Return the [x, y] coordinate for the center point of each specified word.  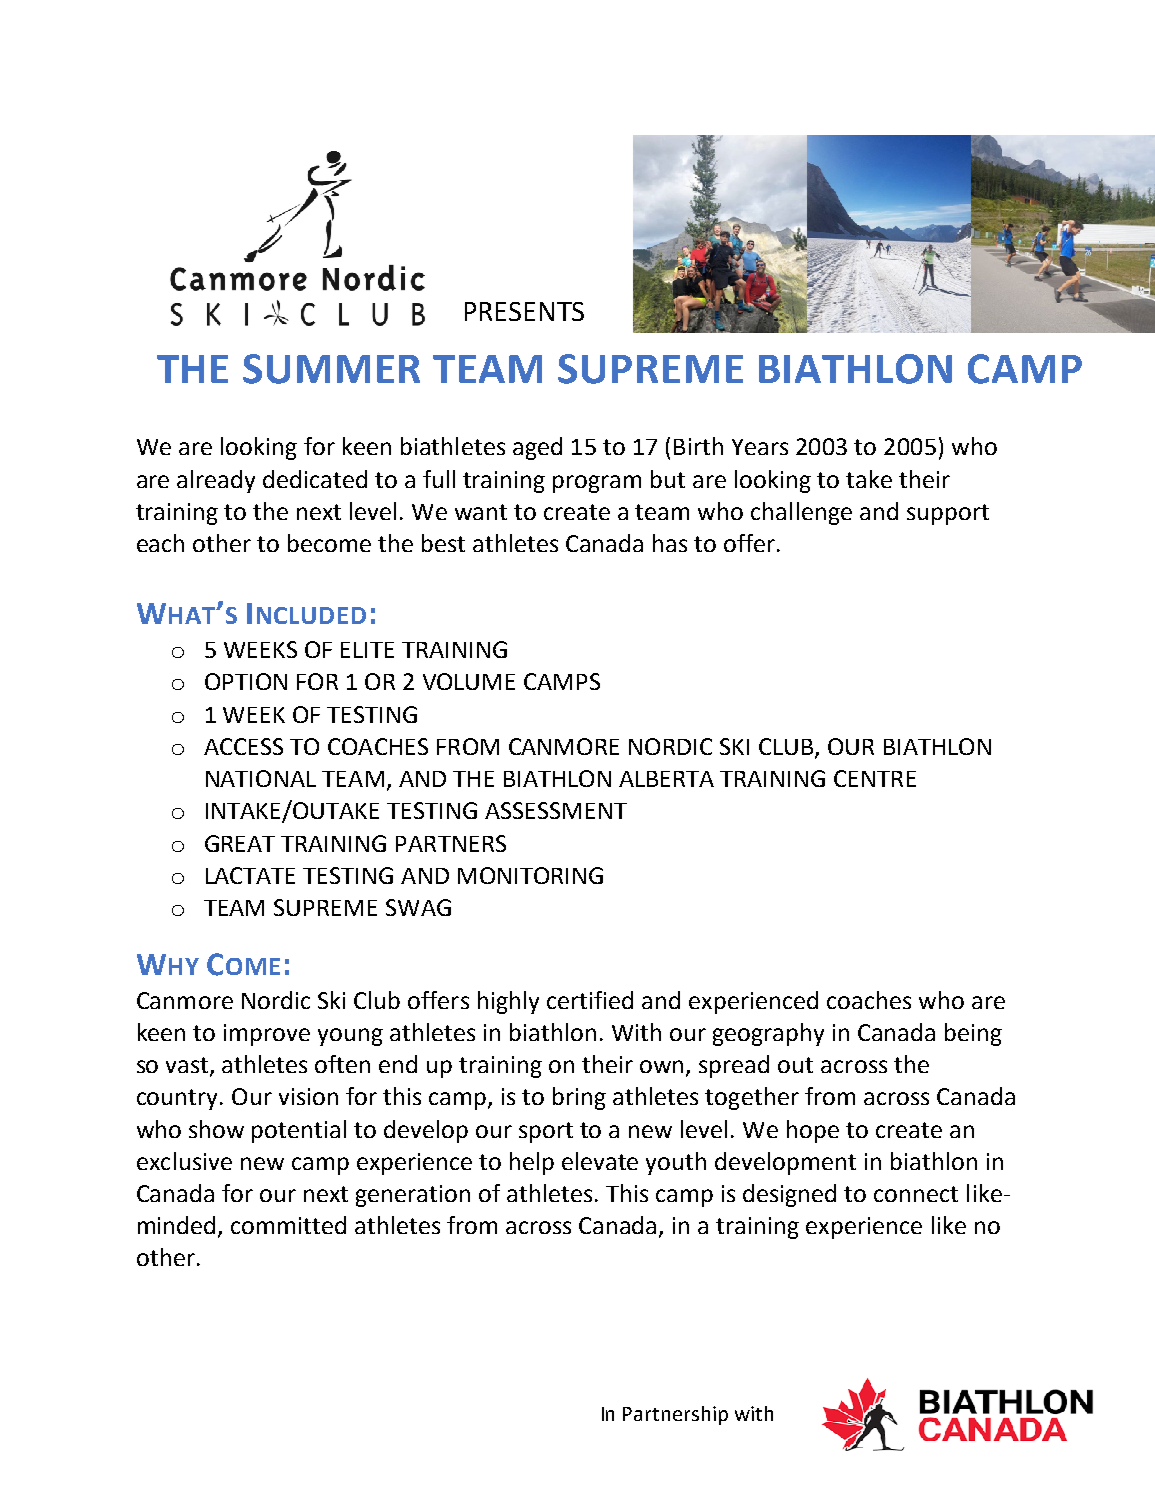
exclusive [184, 1161]
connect [916, 1194]
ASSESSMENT [556, 810]
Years [760, 447]
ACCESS [243, 746]
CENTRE [875, 778]
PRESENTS [524, 311]
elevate [600, 1161]
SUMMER [331, 369]
